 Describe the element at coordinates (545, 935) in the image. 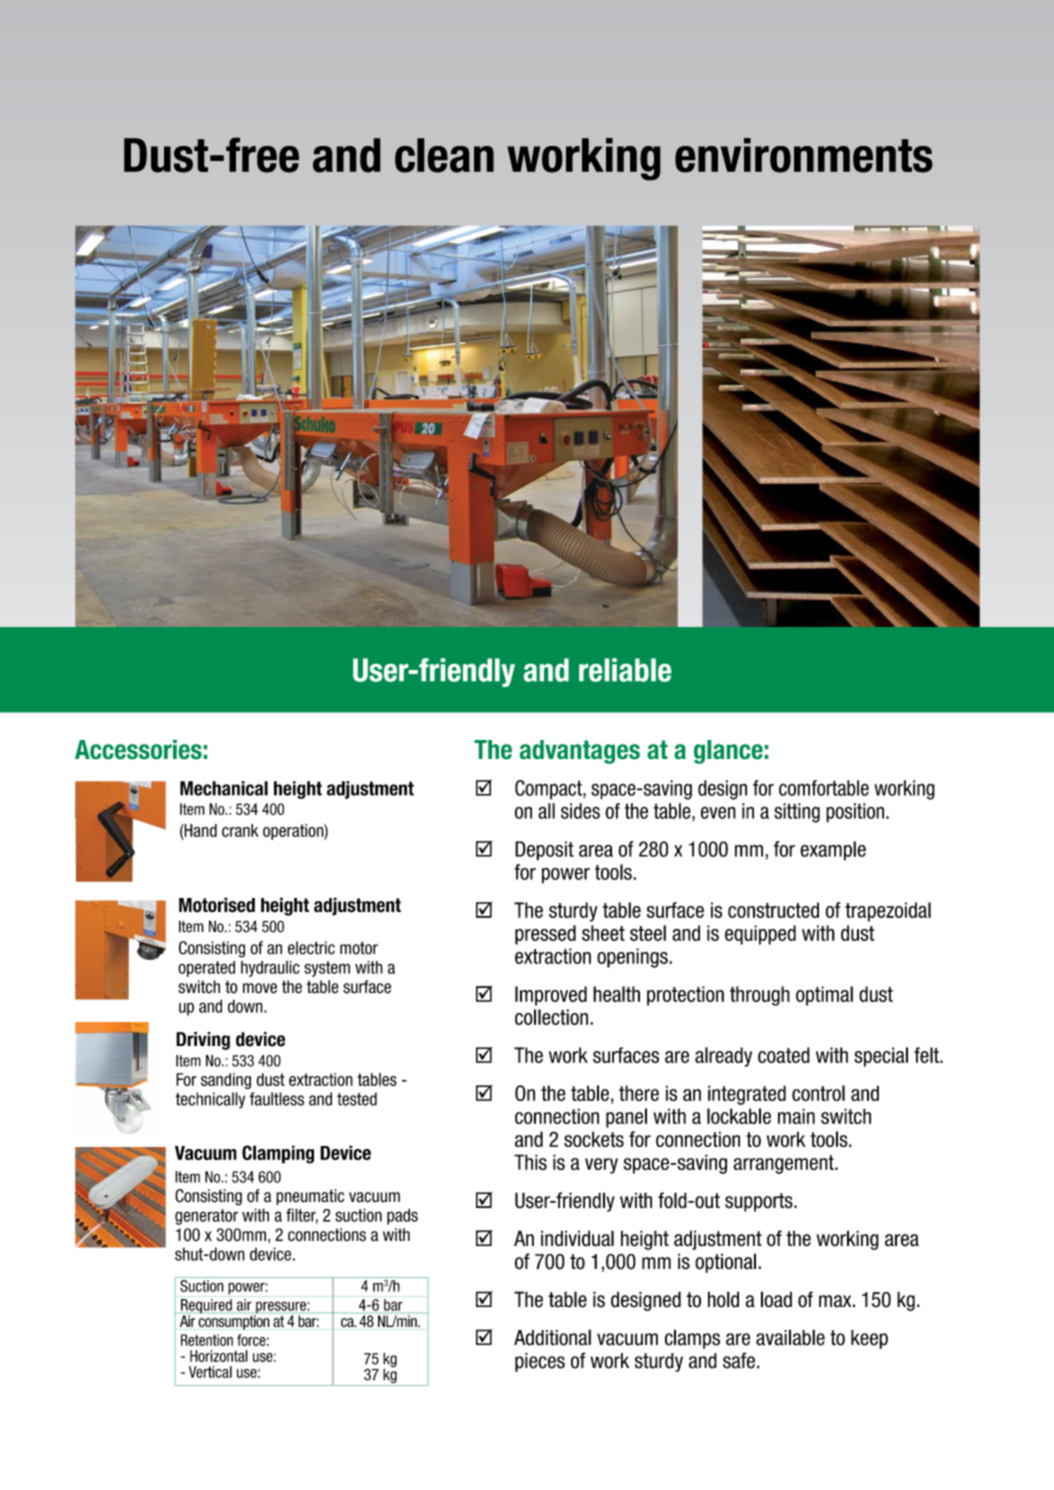

I see `pressed` at that location.
